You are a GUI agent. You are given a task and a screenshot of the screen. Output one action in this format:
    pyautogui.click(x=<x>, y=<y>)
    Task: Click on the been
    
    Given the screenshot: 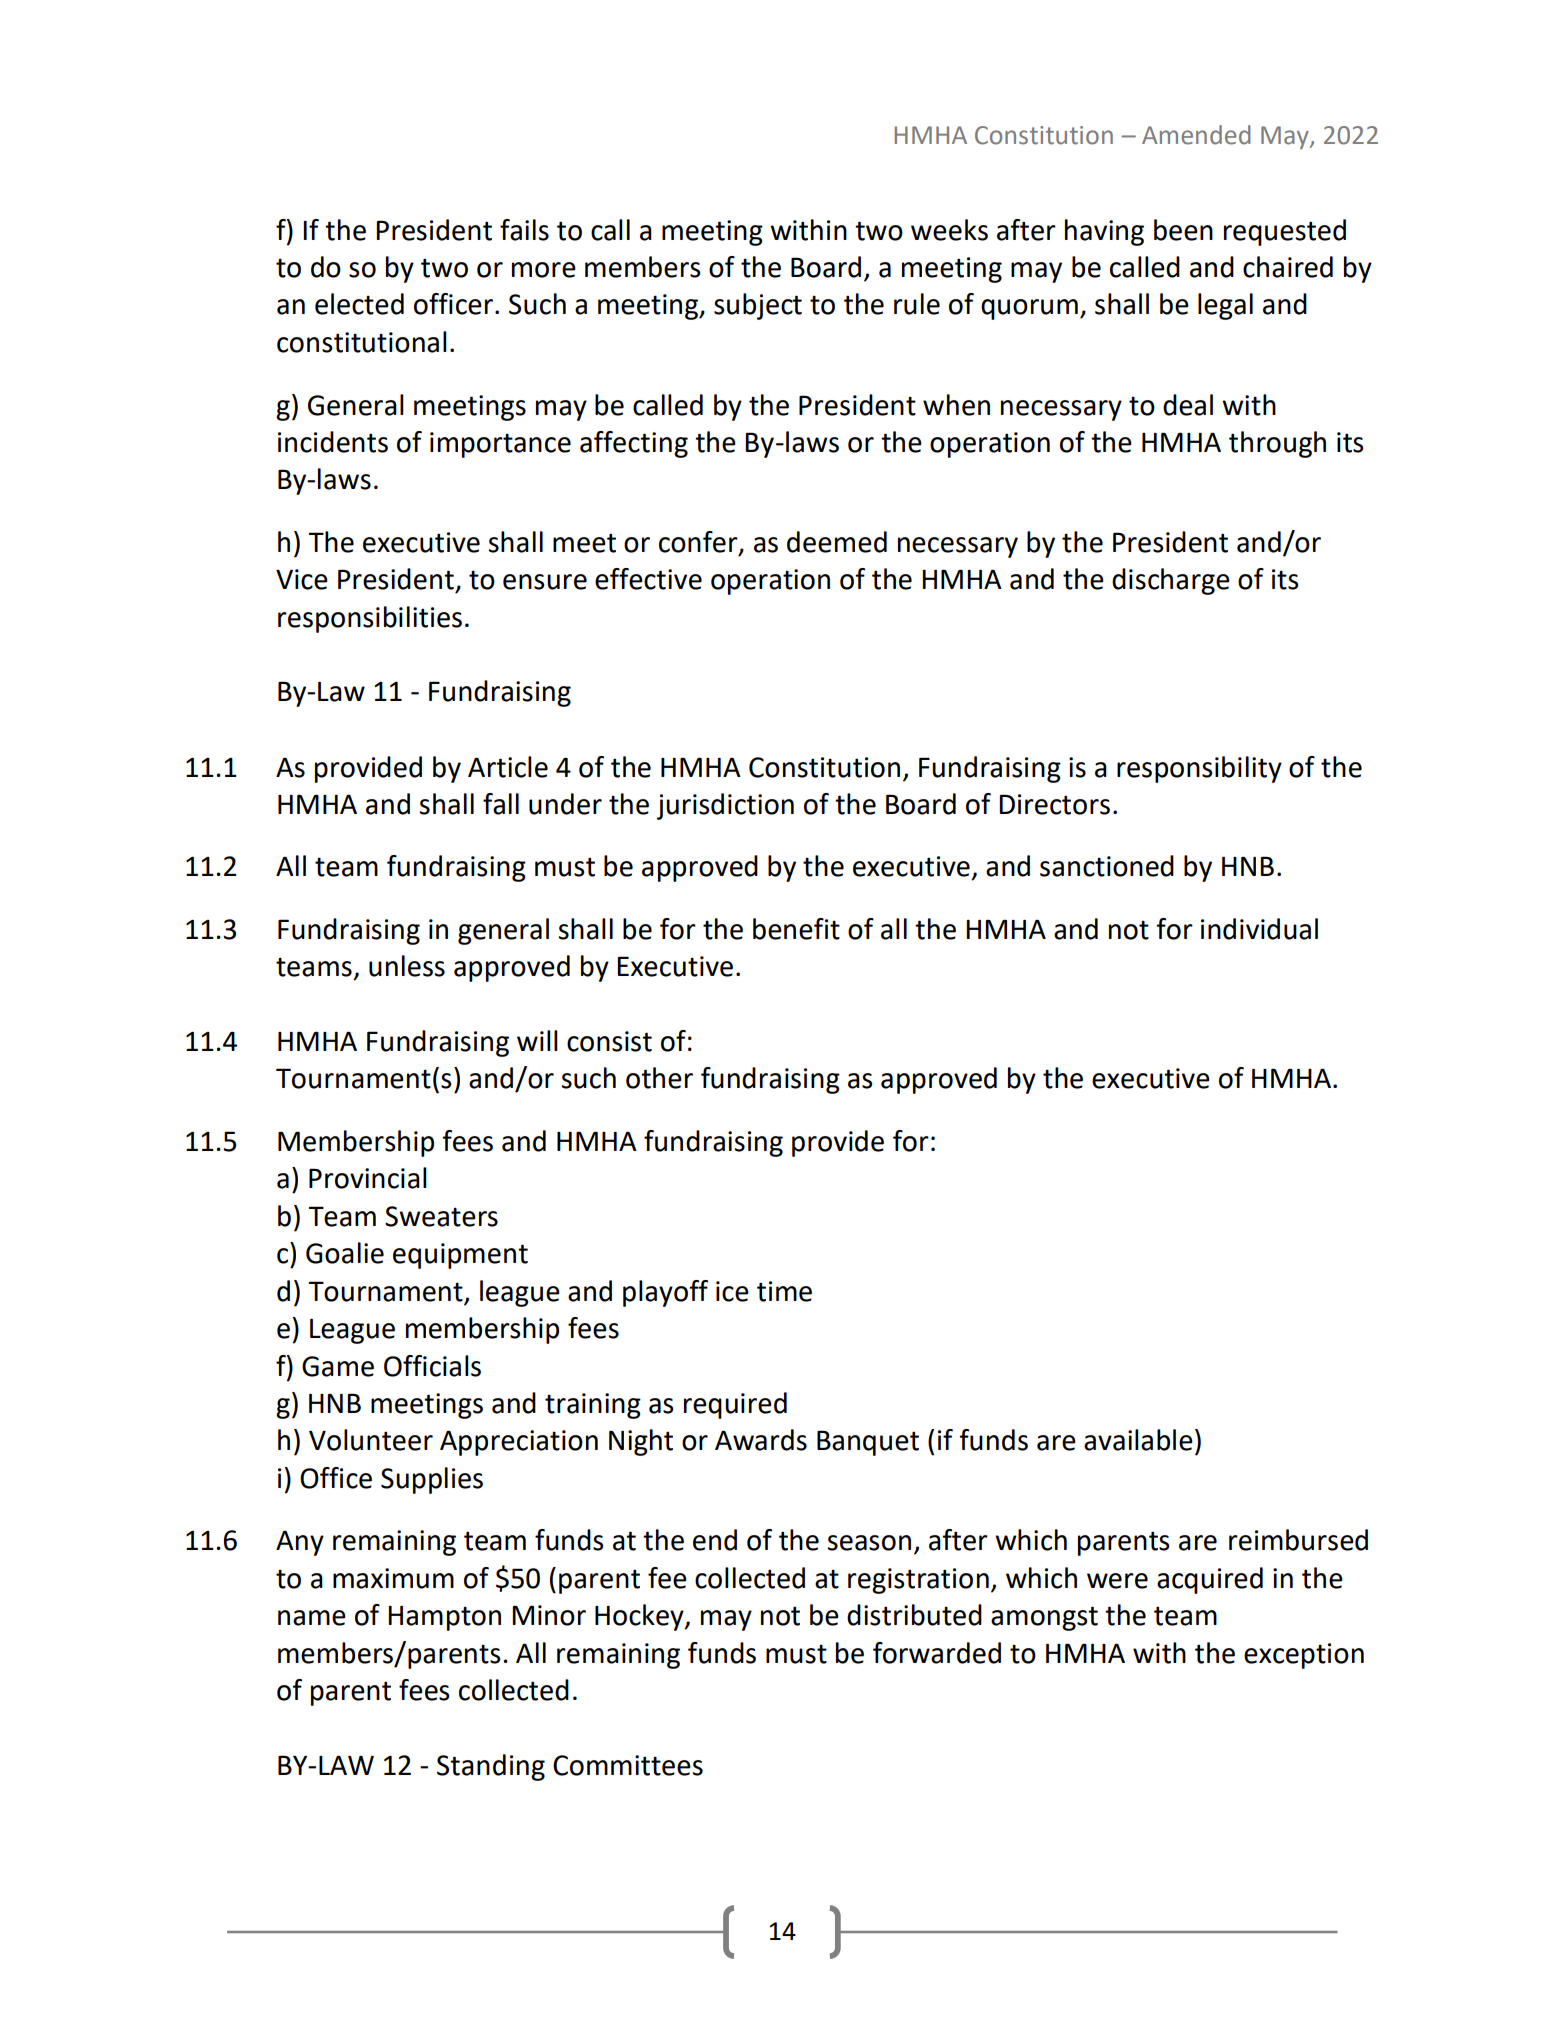 What is the action you would take?
    pyautogui.click(x=1183, y=230)
